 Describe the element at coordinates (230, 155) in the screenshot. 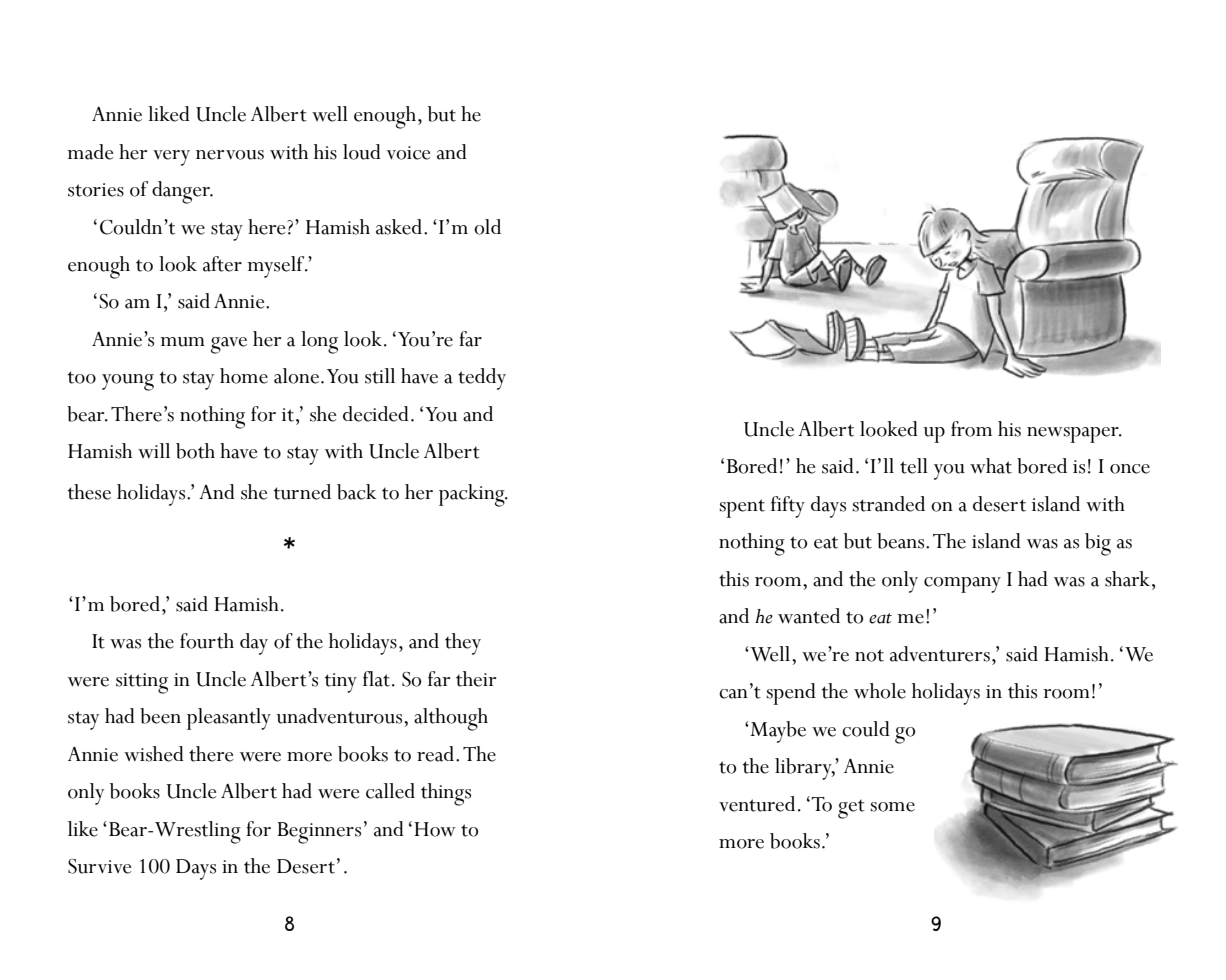

I see `nervous` at that location.
